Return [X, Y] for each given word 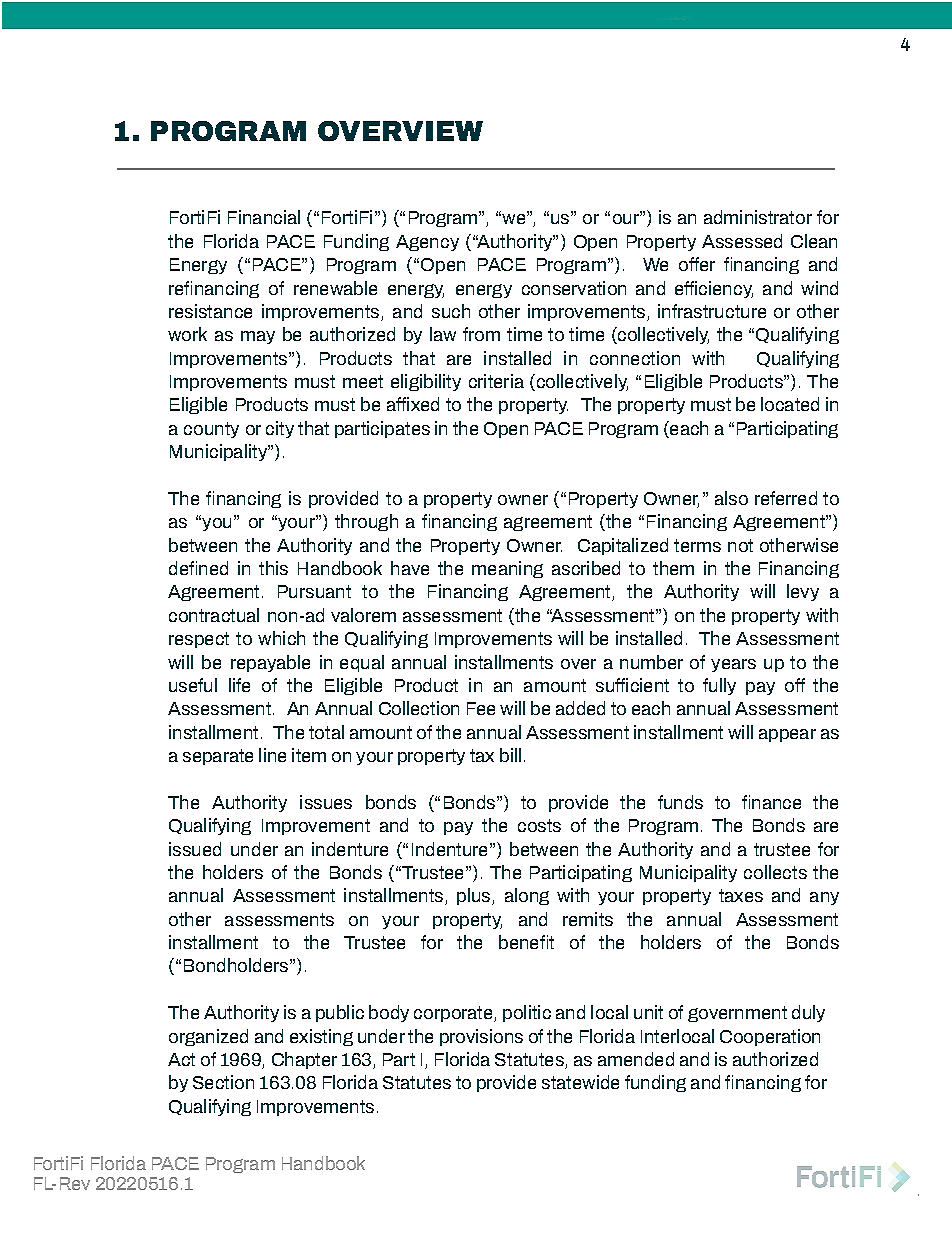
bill [510, 755]
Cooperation [770, 1037]
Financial [264, 217]
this [273, 568]
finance [771, 802]
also [731, 498]
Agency [427, 243]
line [272, 755]
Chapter [304, 1060]
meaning [507, 569]
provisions [481, 1037]
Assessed [742, 241]
